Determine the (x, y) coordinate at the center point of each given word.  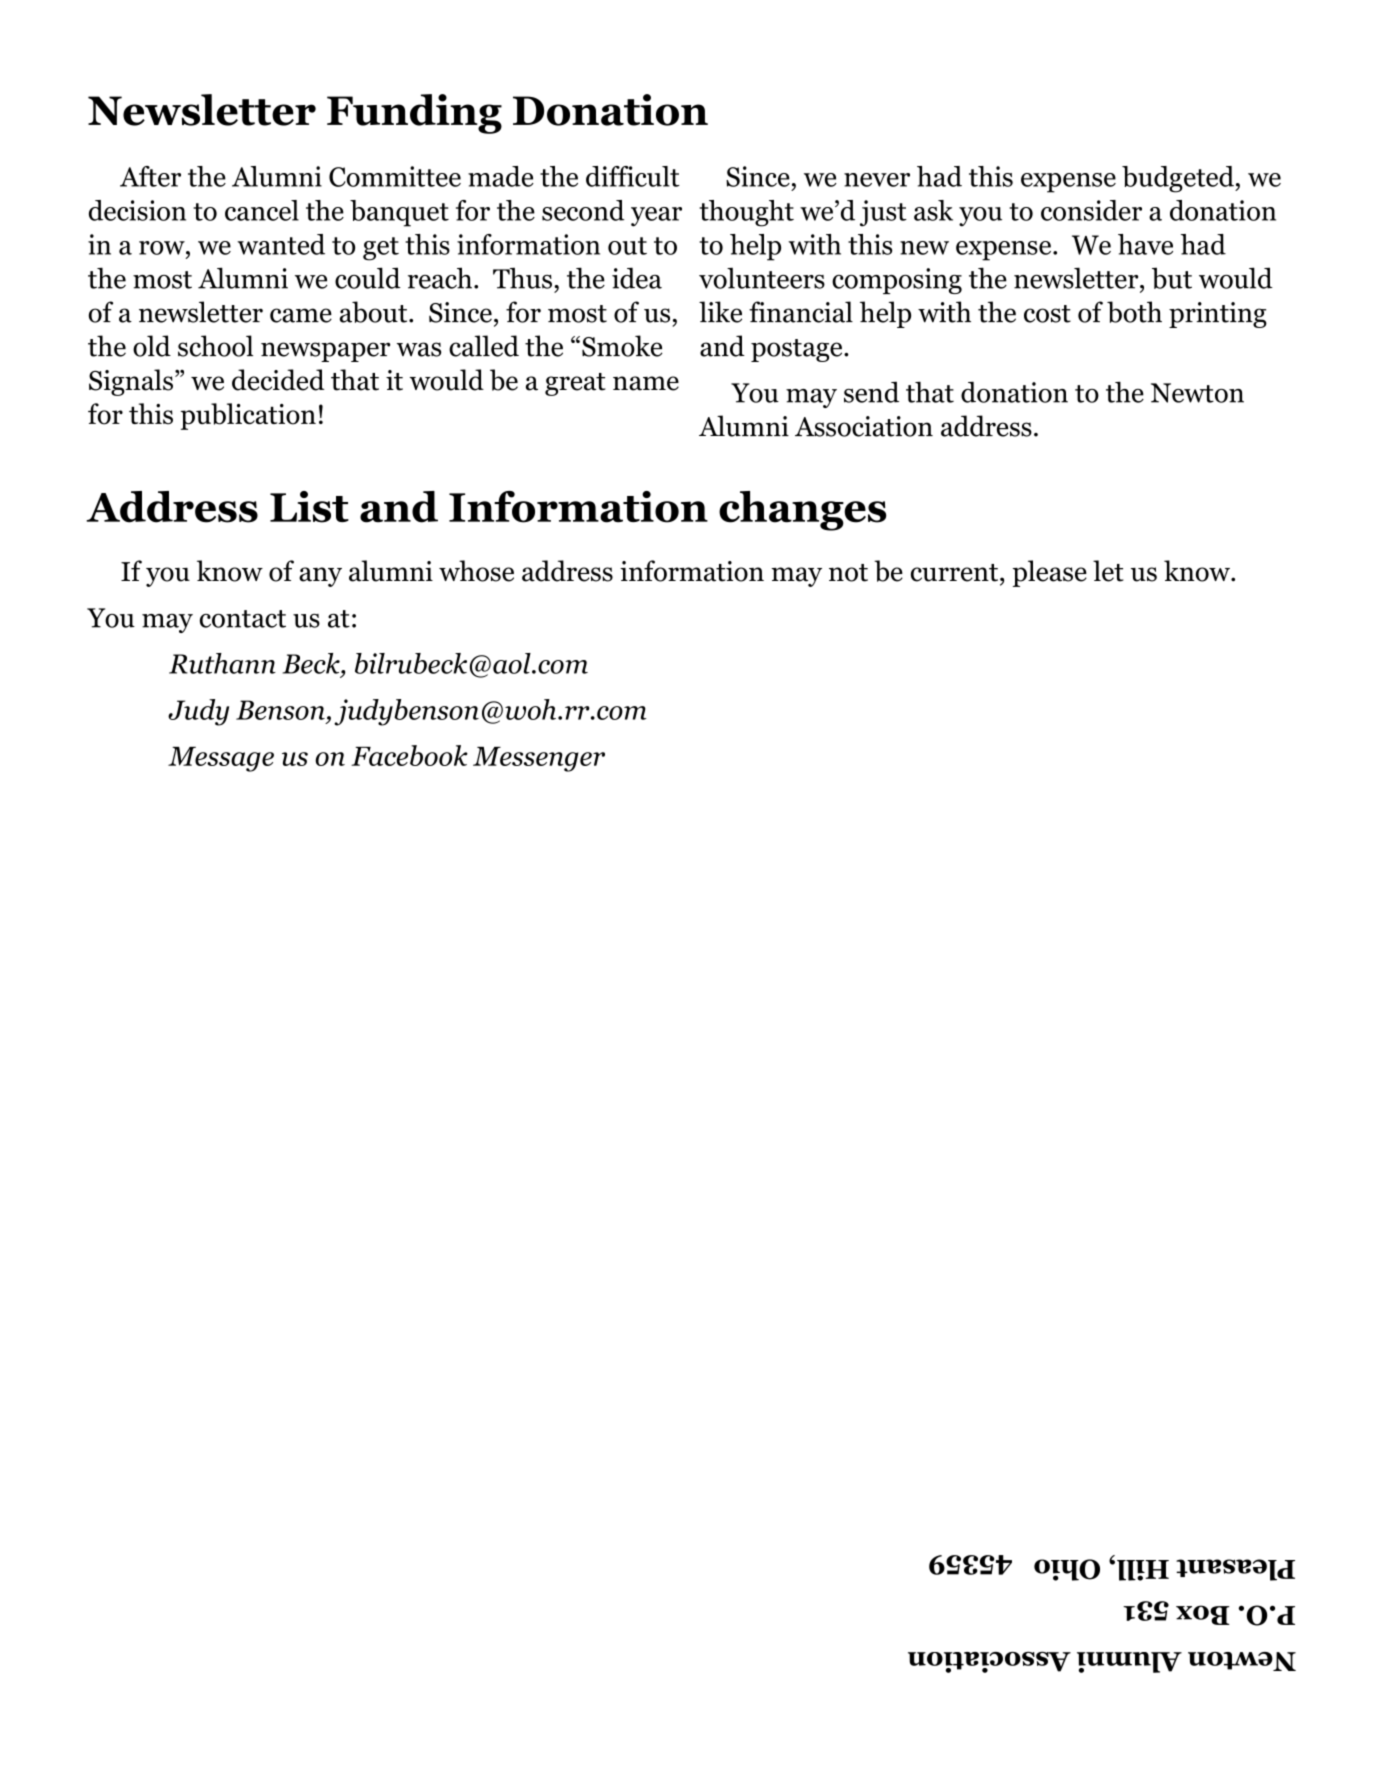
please (1050, 573)
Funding (414, 114)
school (215, 346)
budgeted (1179, 179)
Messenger (539, 759)
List (309, 507)
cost (1047, 314)
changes (802, 511)
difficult (633, 176)
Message (221, 759)
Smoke (622, 346)
